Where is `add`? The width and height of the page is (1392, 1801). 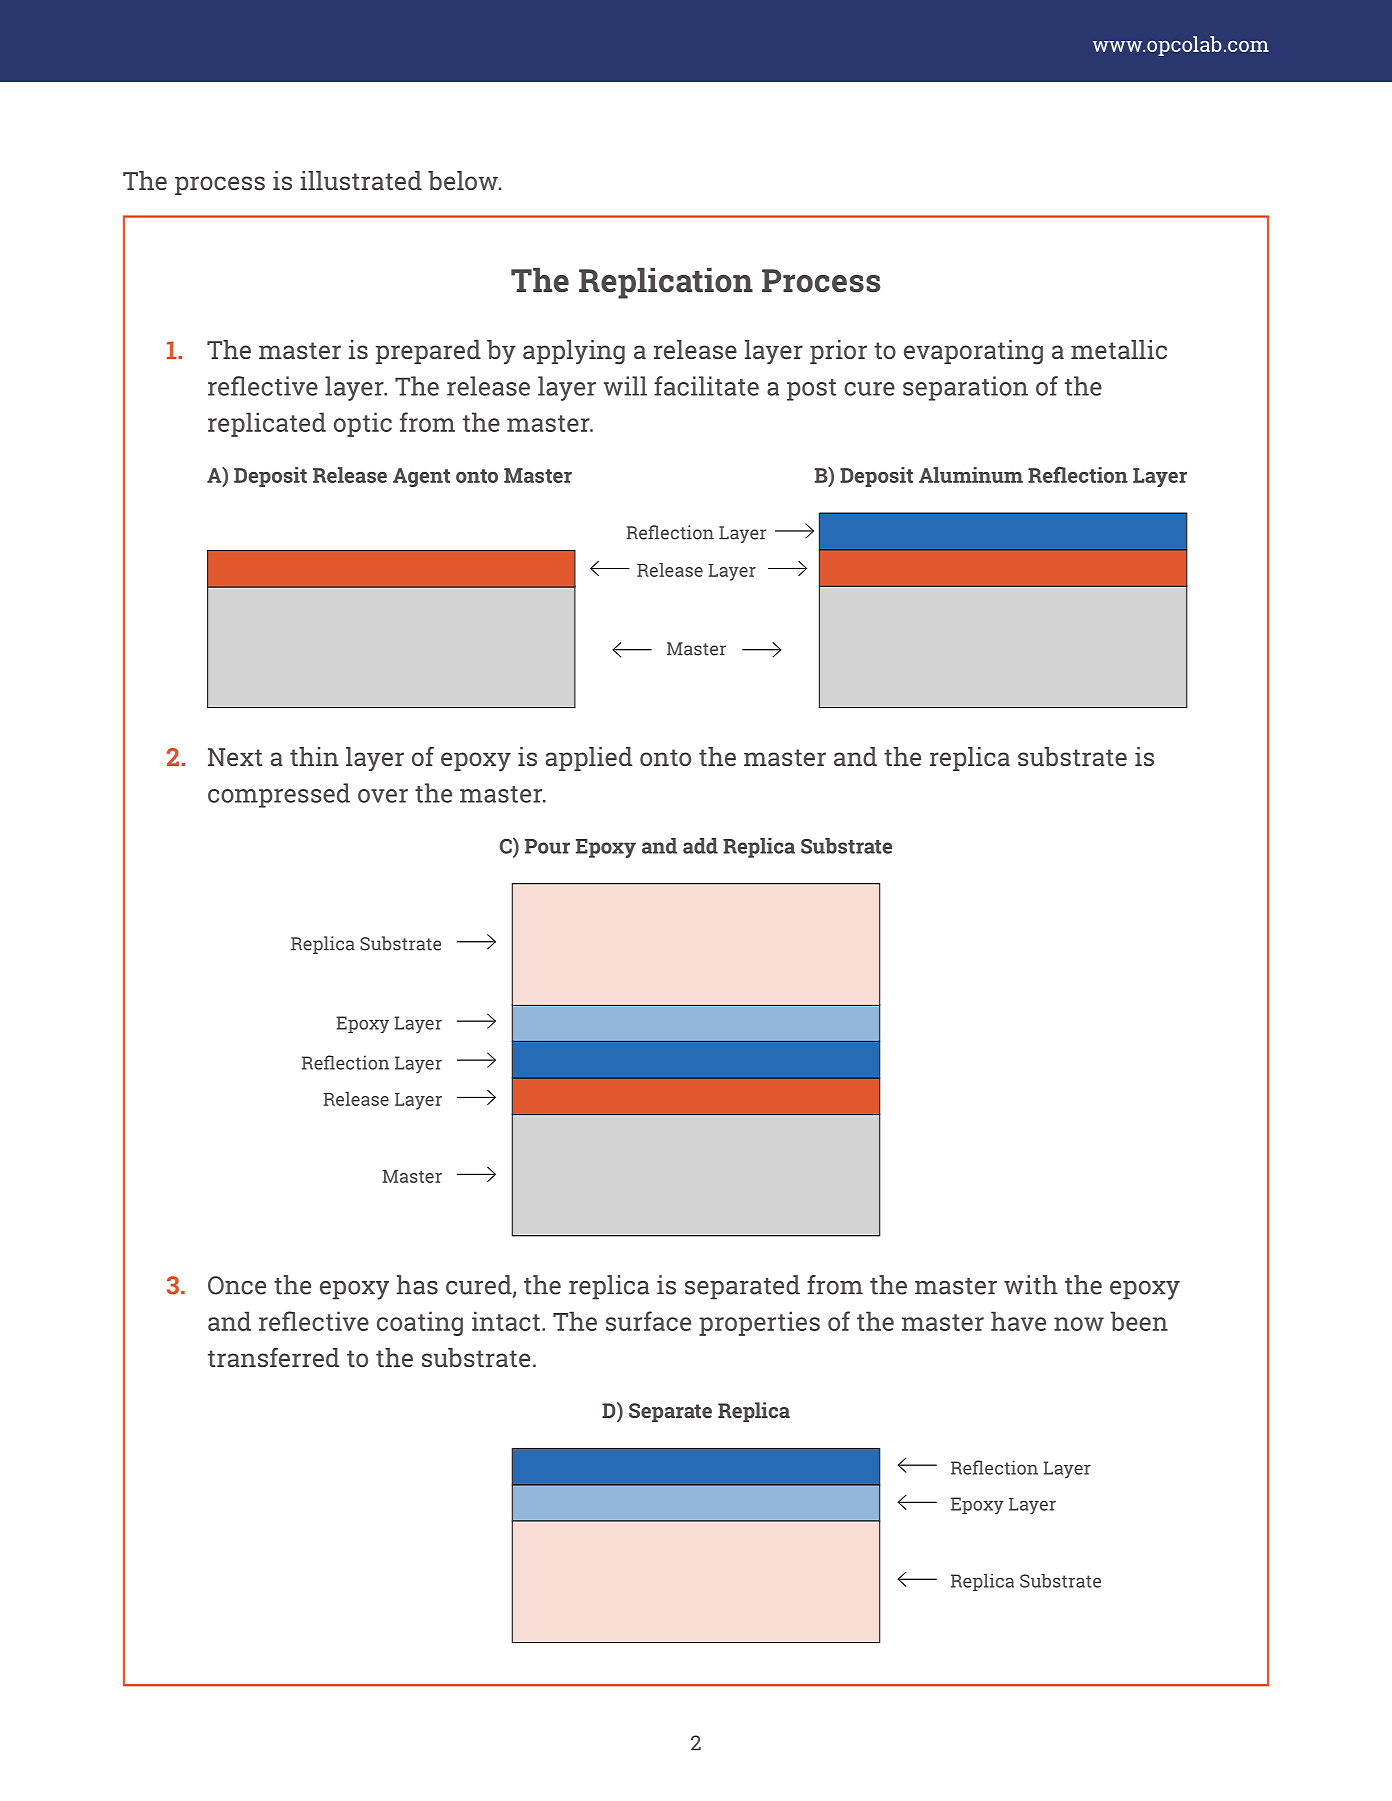 add is located at coordinates (700, 846).
